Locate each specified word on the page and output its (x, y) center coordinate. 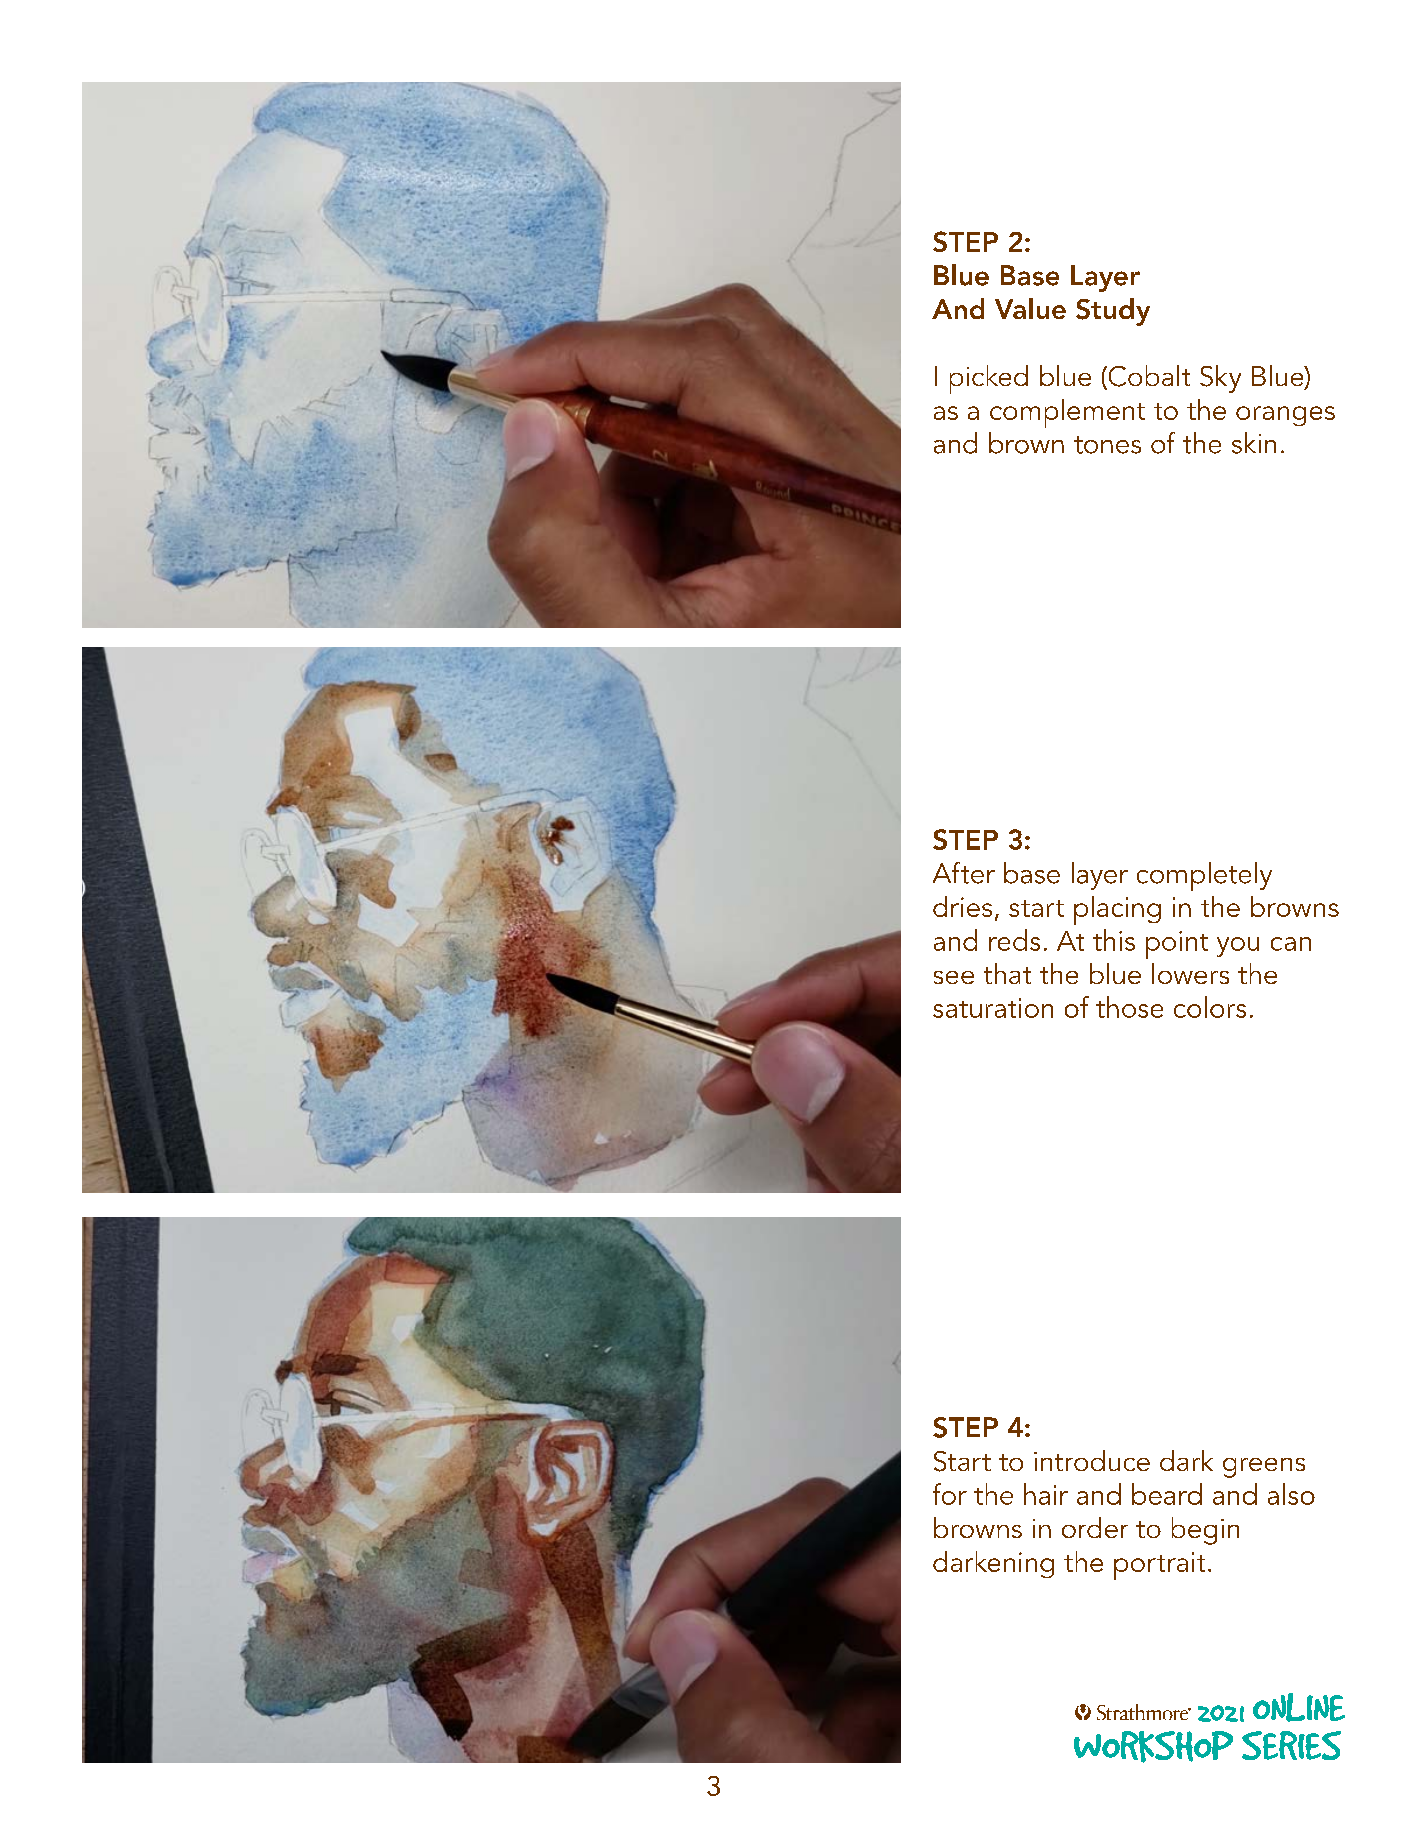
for (950, 1494)
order (1095, 1527)
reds (1014, 940)
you (1238, 947)
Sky (1220, 379)
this (1114, 940)
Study (1113, 312)
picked (989, 379)
